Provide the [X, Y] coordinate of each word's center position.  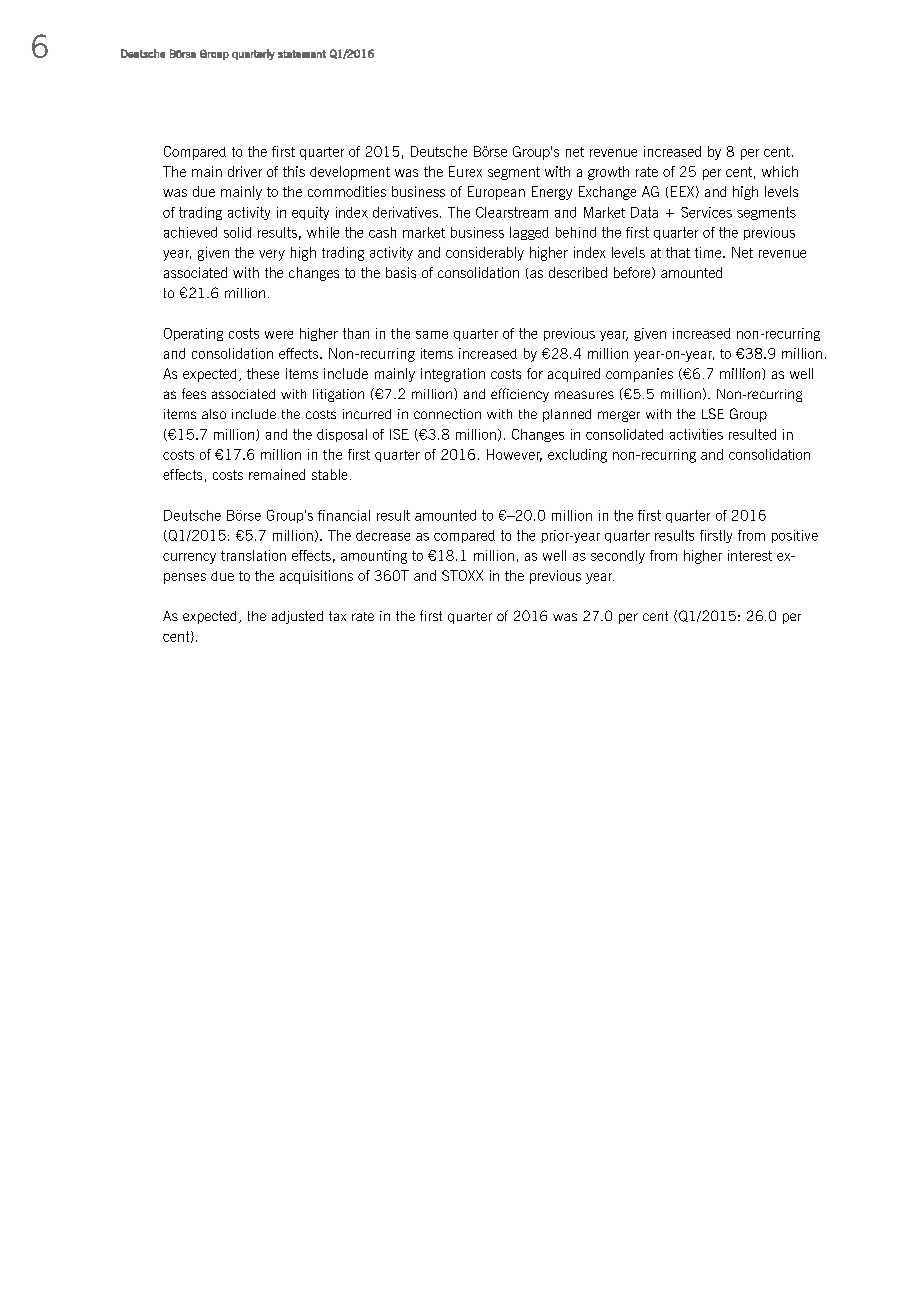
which [780, 171]
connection [447, 414]
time [709, 252]
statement [302, 54]
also [214, 414]
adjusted [297, 617]
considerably [485, 254]
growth [608, 173]
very [272, 255]
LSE [713, 413]
